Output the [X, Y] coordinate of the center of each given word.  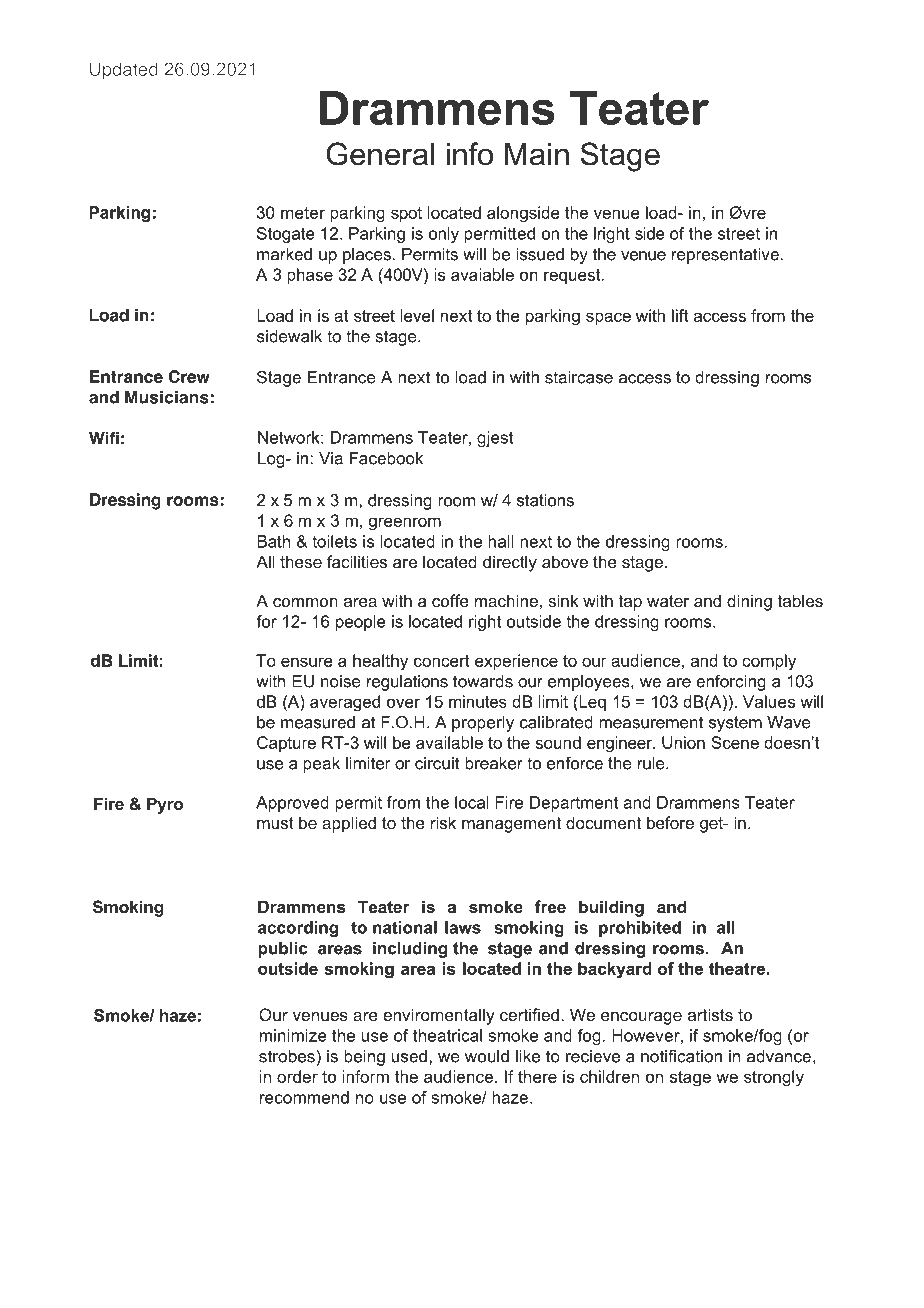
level [417, 315]
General [380, 154]
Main [537, 154]
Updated [124, 71]
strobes [287, 1056]
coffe [450, 600]
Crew [189, 376]
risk [443, 822]
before [670, 822]
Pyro [165, 805]
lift [680, 315]
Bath [273, 541]
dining [749, 602]
